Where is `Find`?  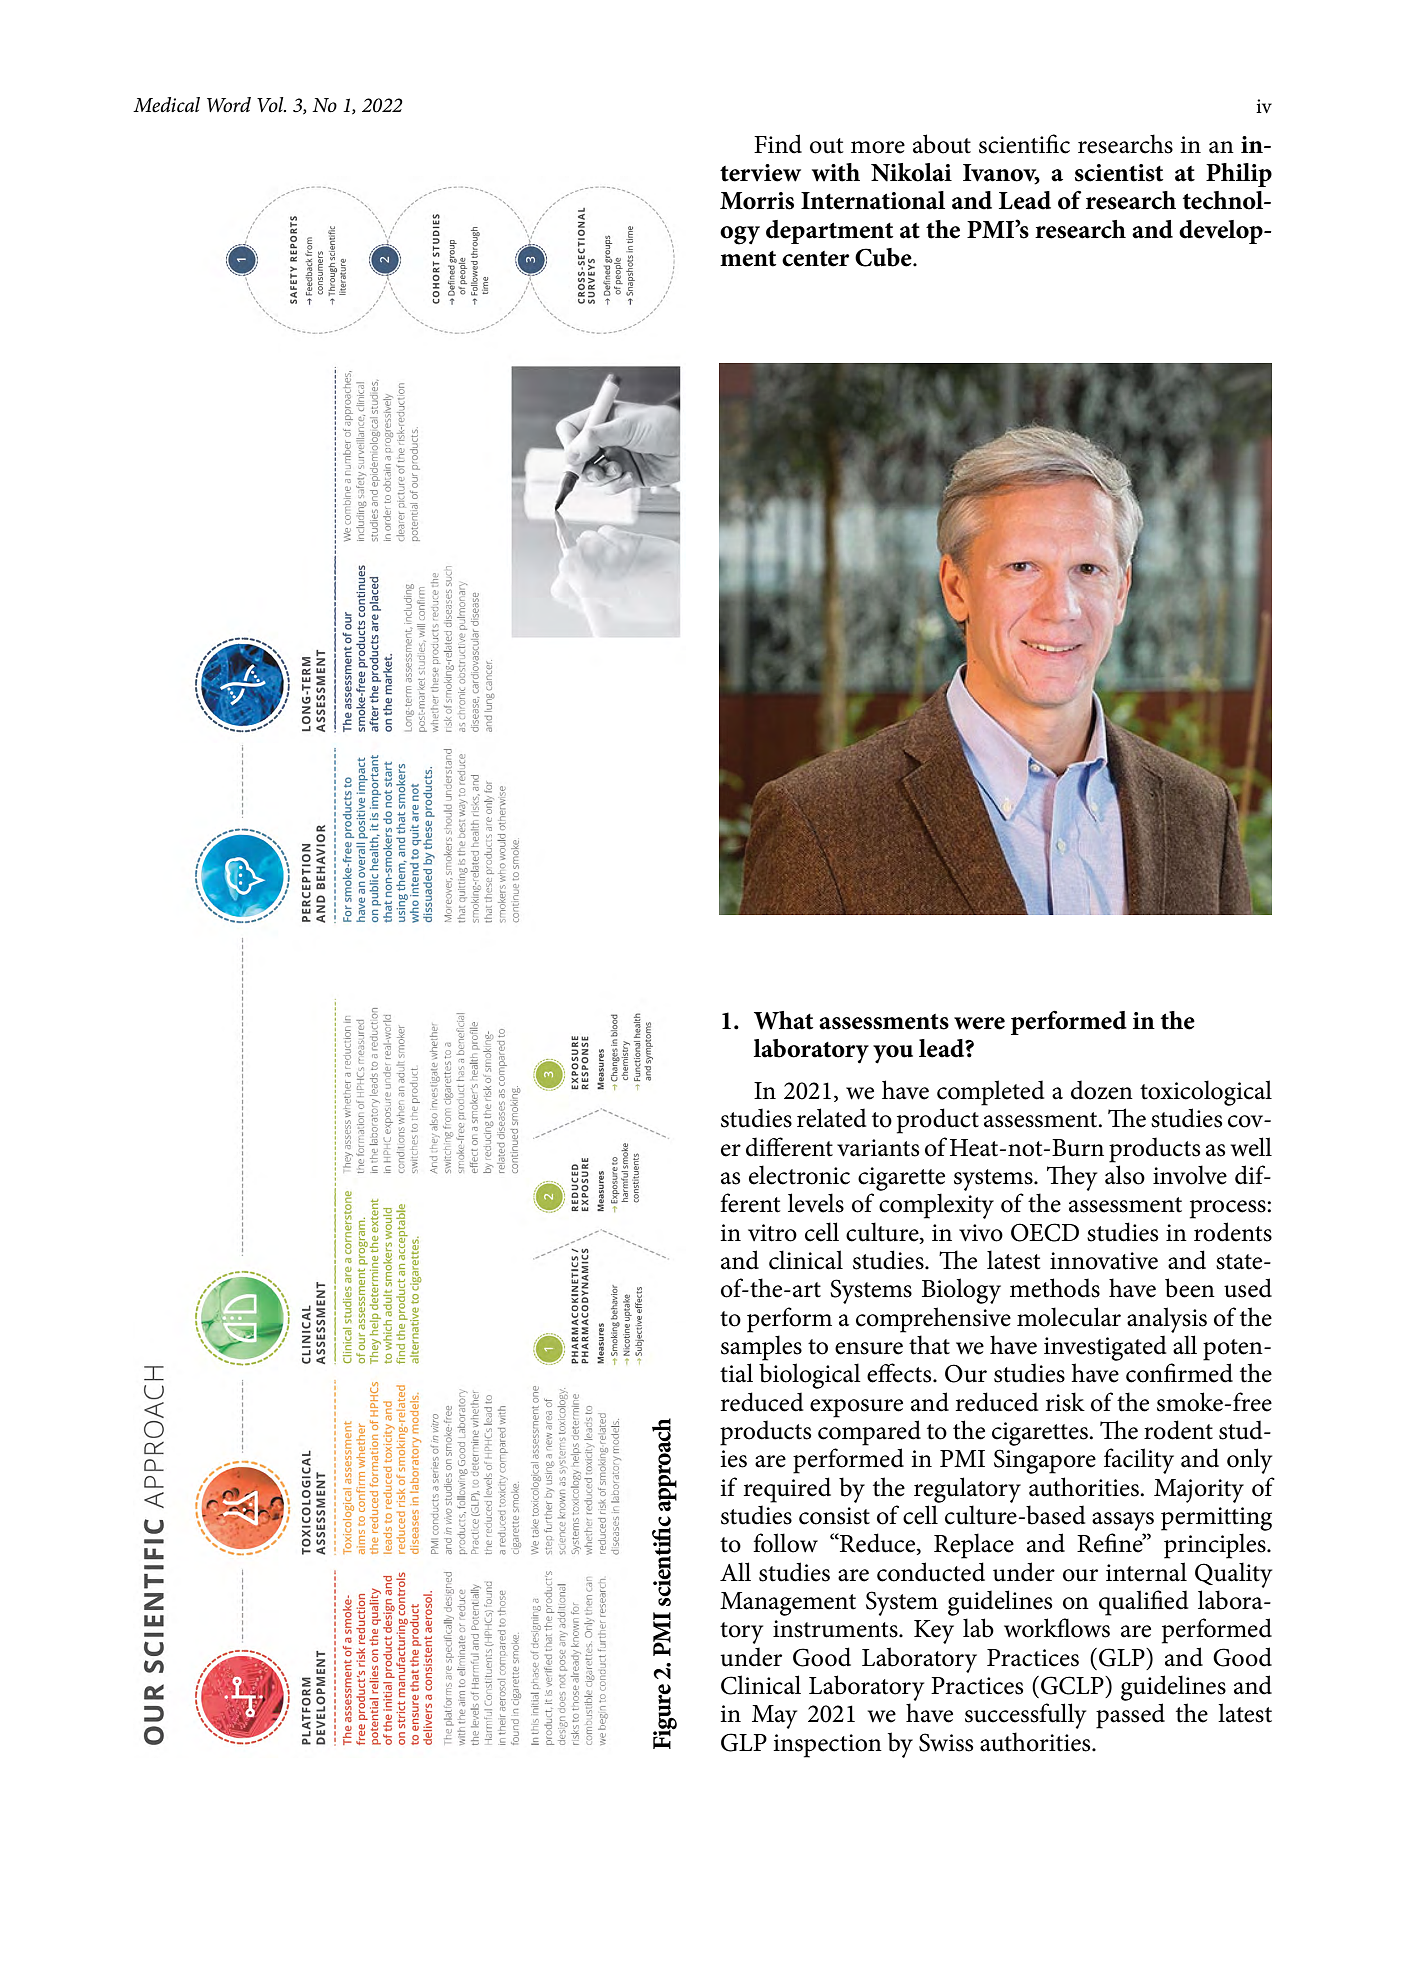 Find is located at coordinates (778, 144).
